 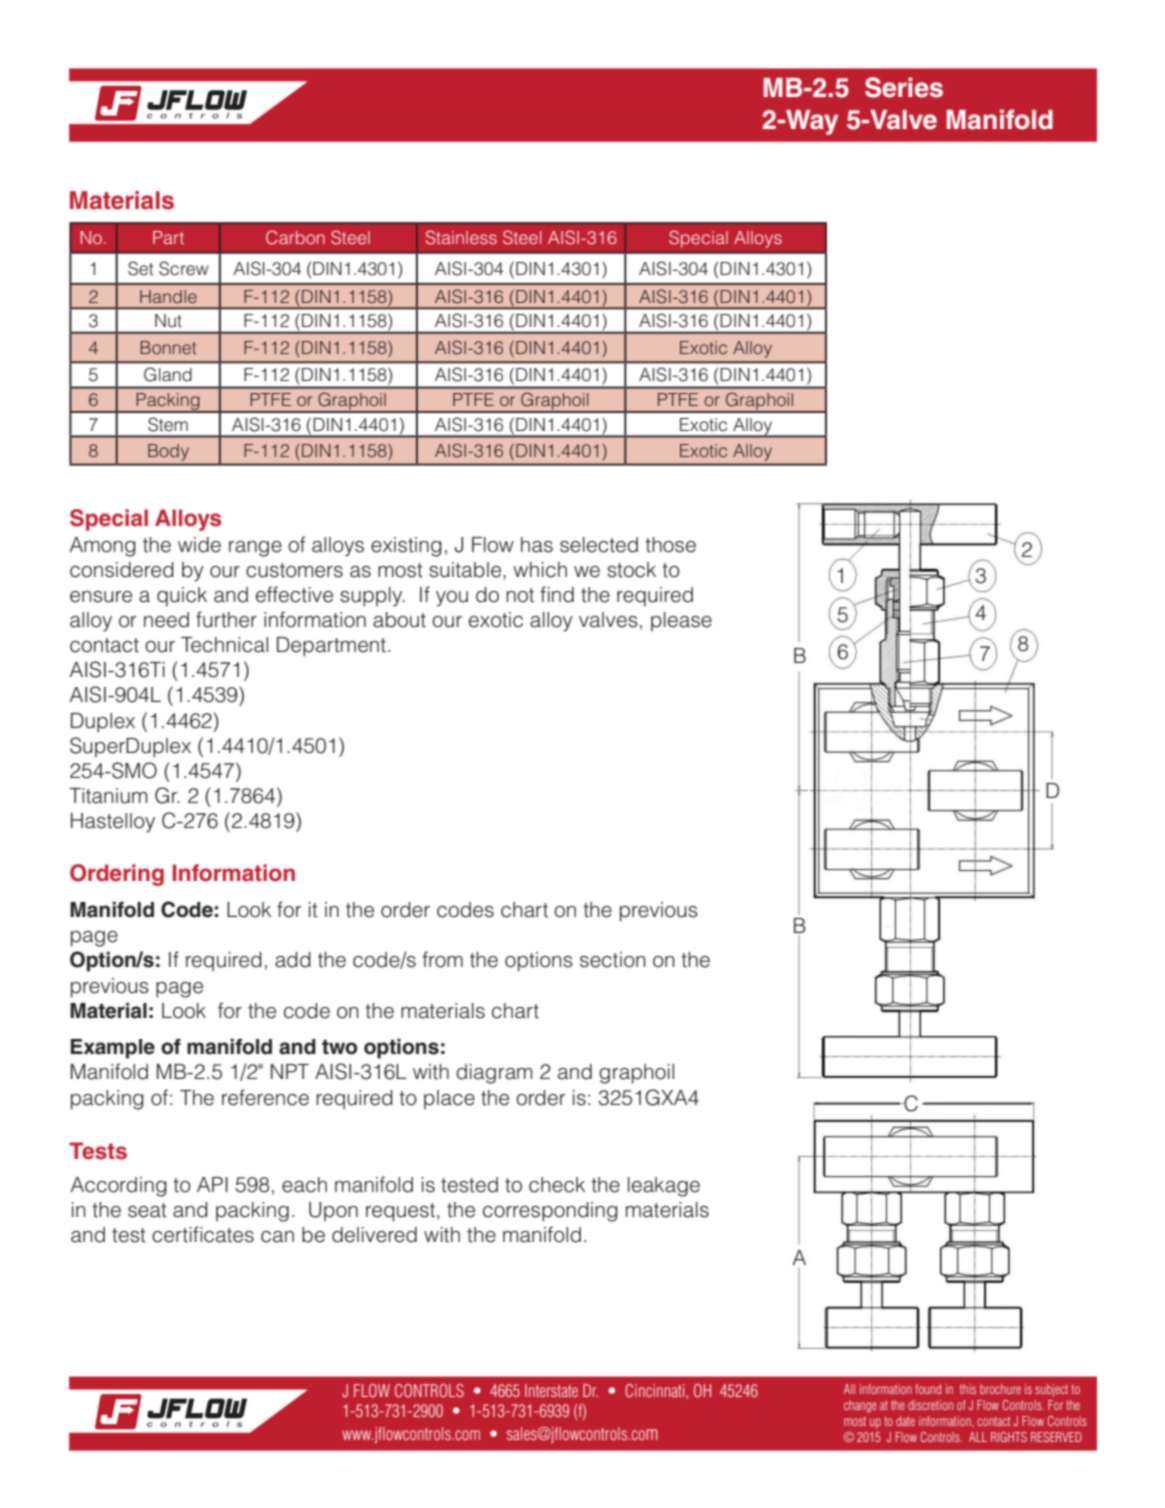 I want to click on diagram, so click(x=494, y=1074).
